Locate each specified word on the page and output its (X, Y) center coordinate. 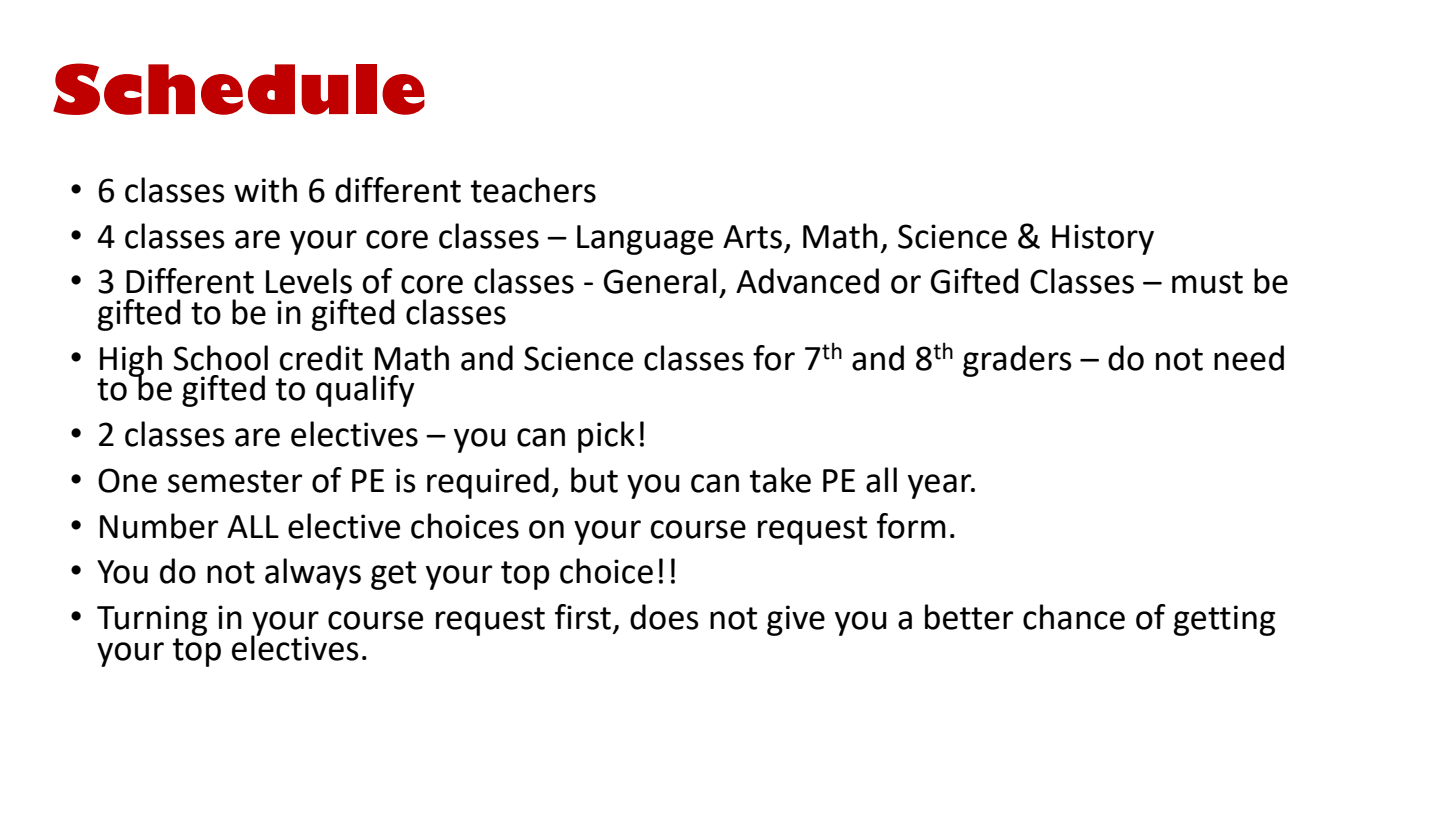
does (664, 617)
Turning (152, 620)
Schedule (239, 89)
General (660, 281)
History (1103, 239)
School (221, 358)
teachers (533, 190)
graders (1017, 361)
